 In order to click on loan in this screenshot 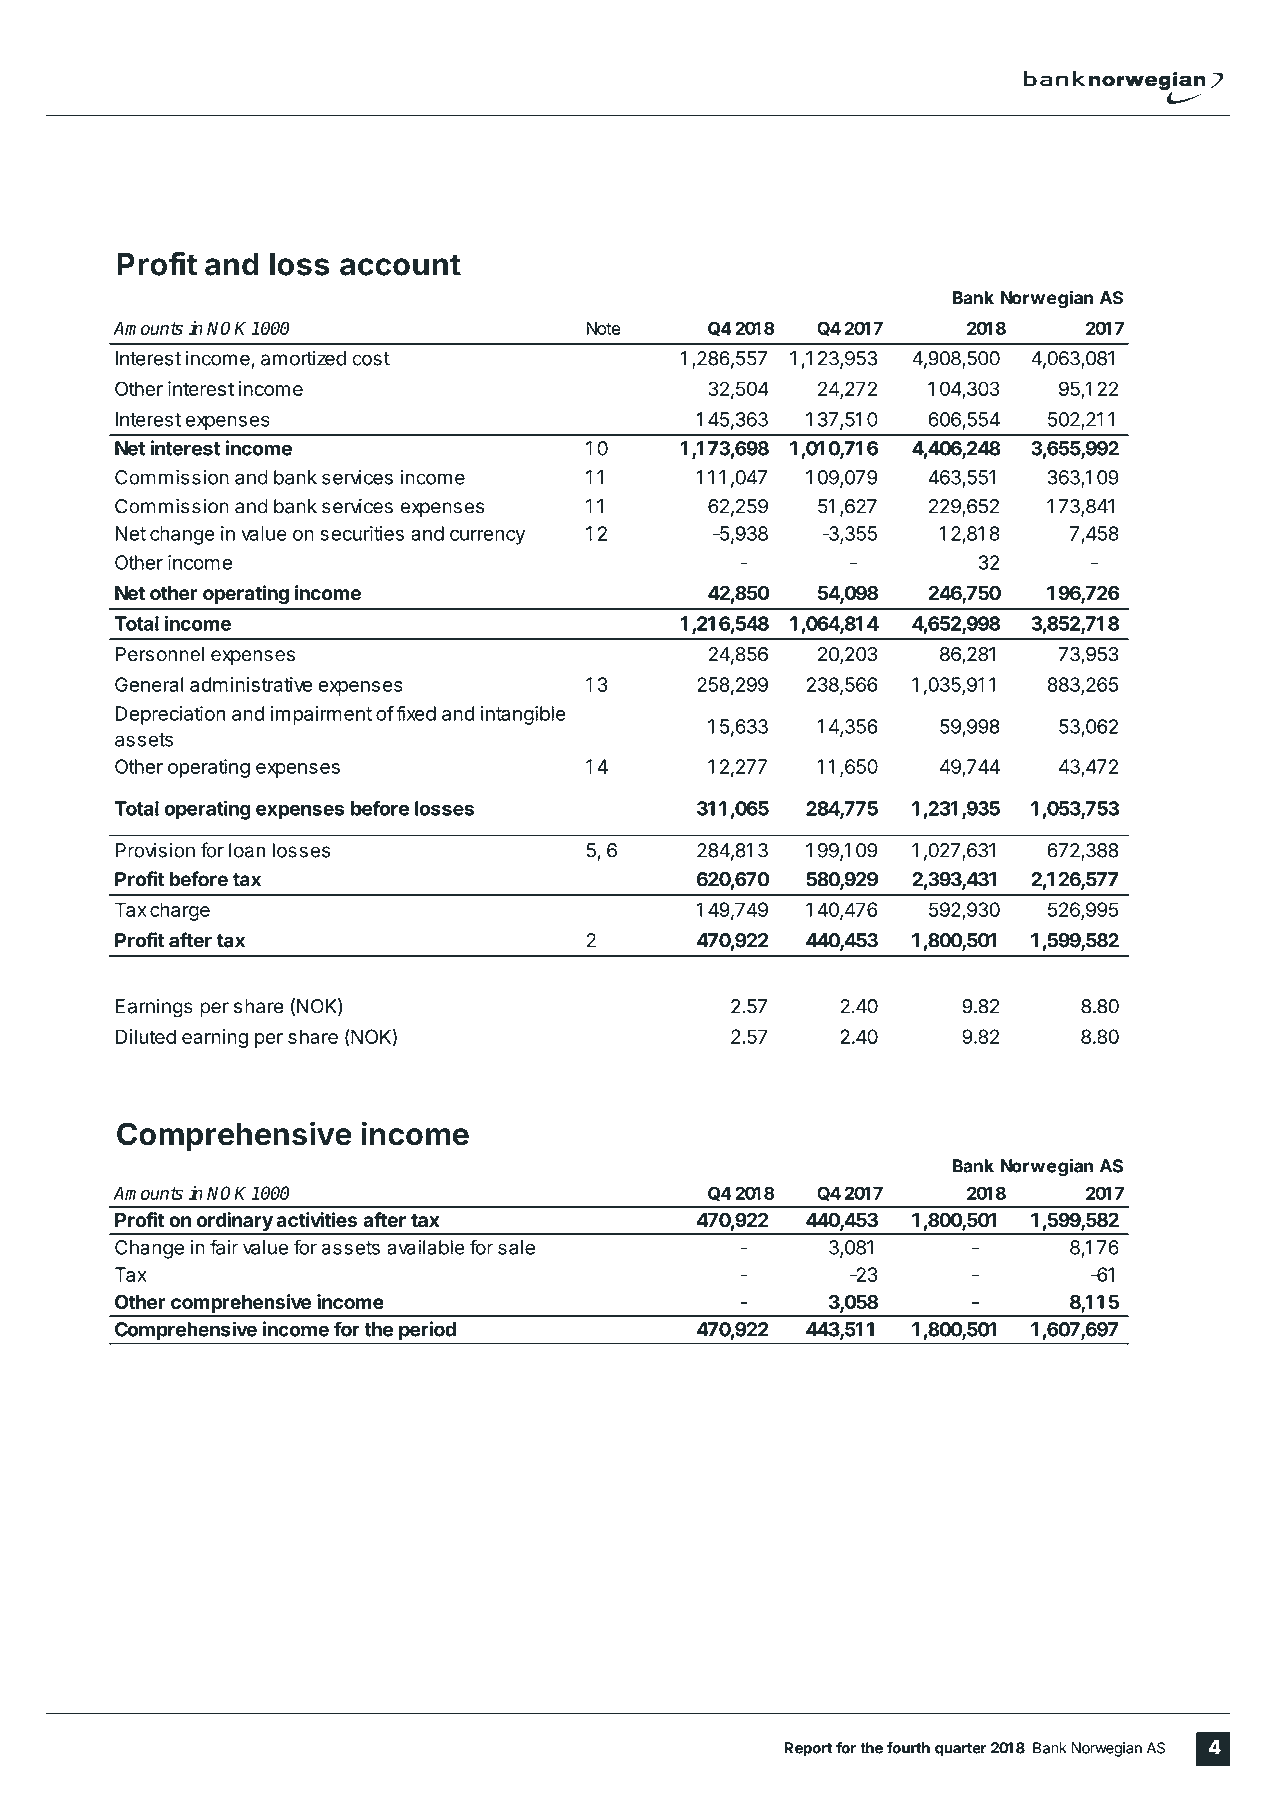, I will do `click(247, 850)`.
